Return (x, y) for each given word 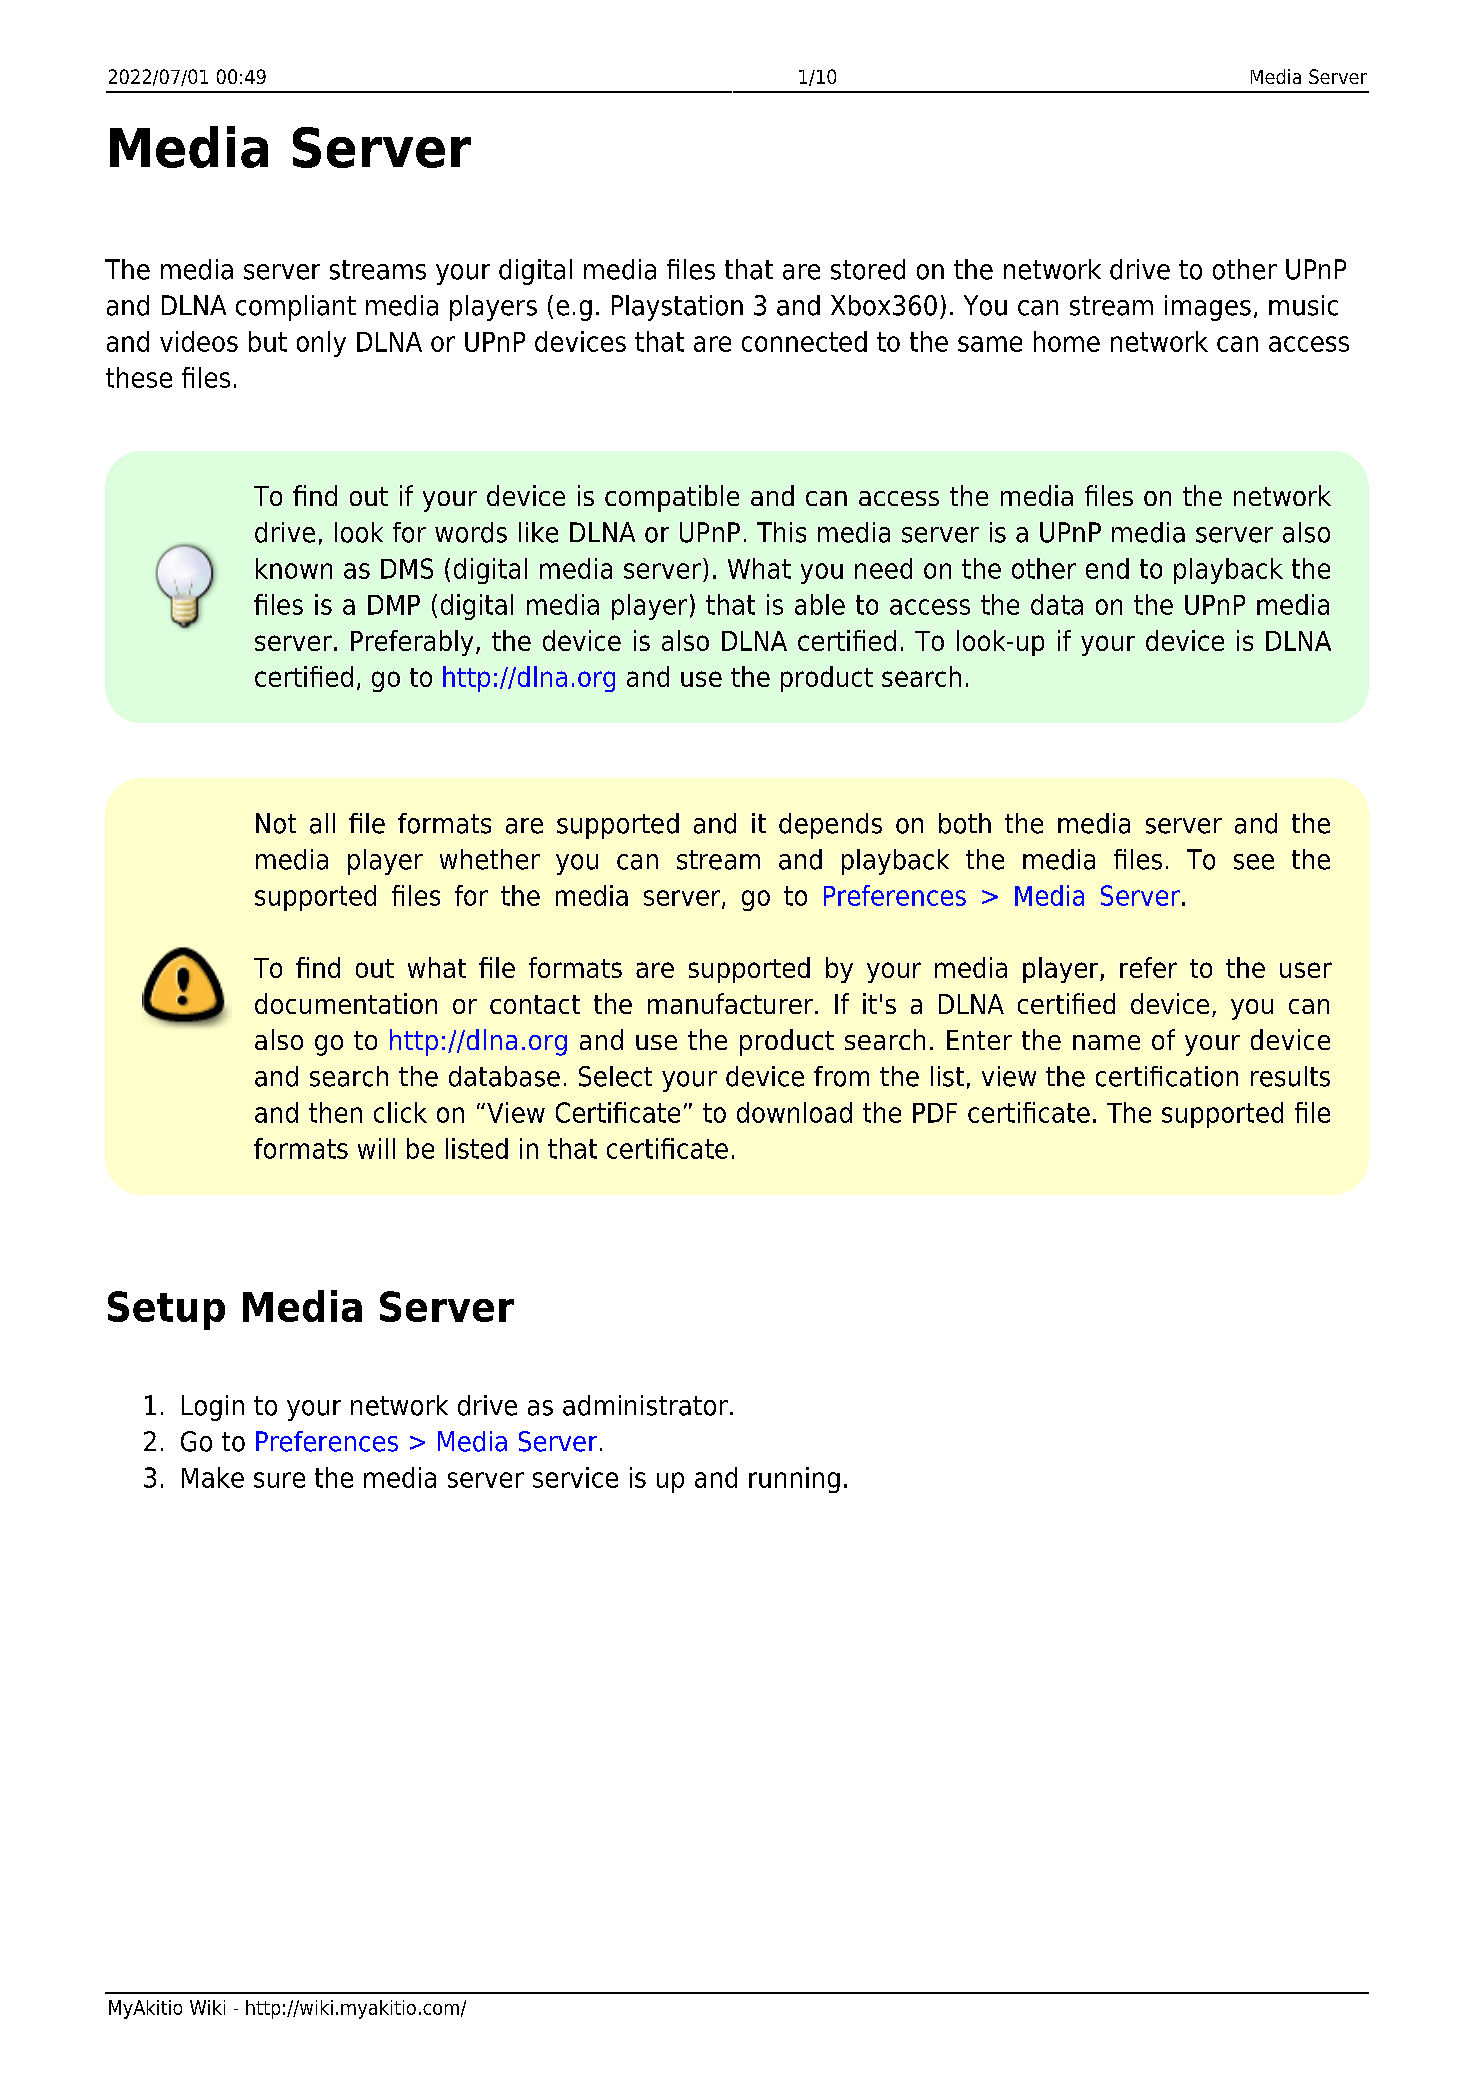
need (883, 568)
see (1254, 862)
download (794, 1112)
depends (830, 826)
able (820, 604)
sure (279, 1480)
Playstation (677, 308)
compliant (296, 308)
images (1208, 308)
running (794, 1480)
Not (276, 823)
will (376, 1148)
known (294, 568)
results (1290, 1076)
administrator (645, 1405)
